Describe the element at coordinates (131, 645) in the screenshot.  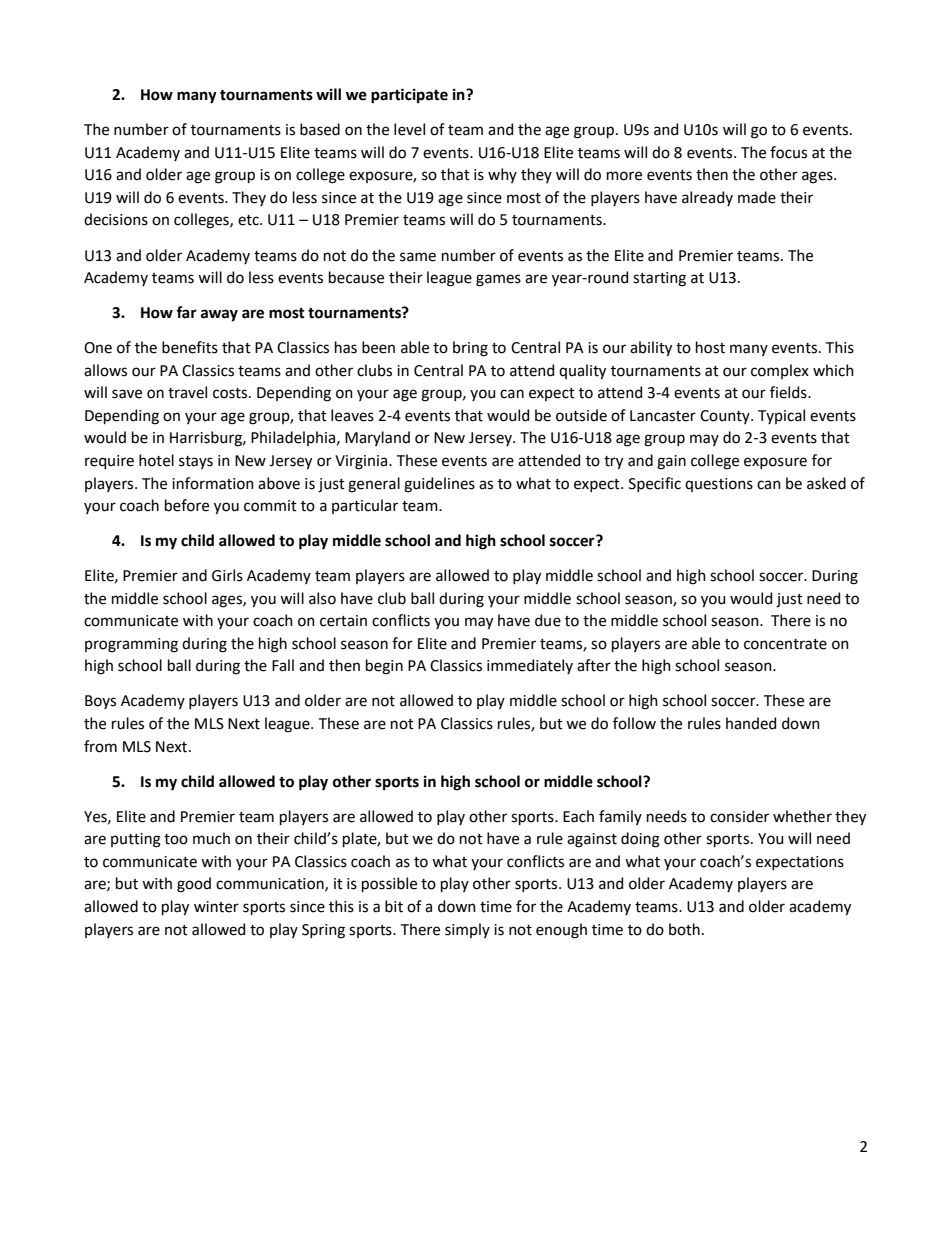
I see `programming` at that location.
